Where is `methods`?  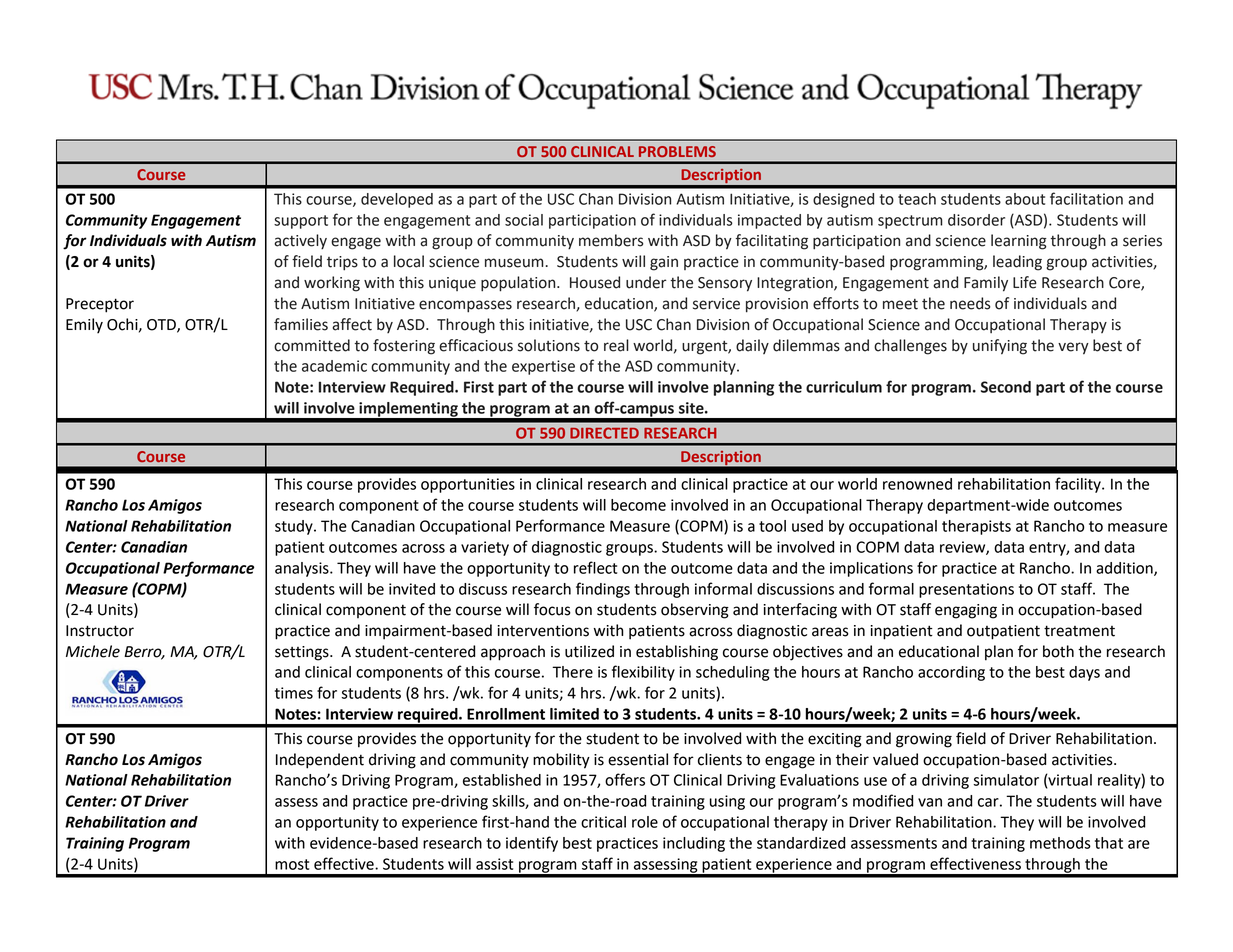 methods is located at coordinates (1060, 843).
